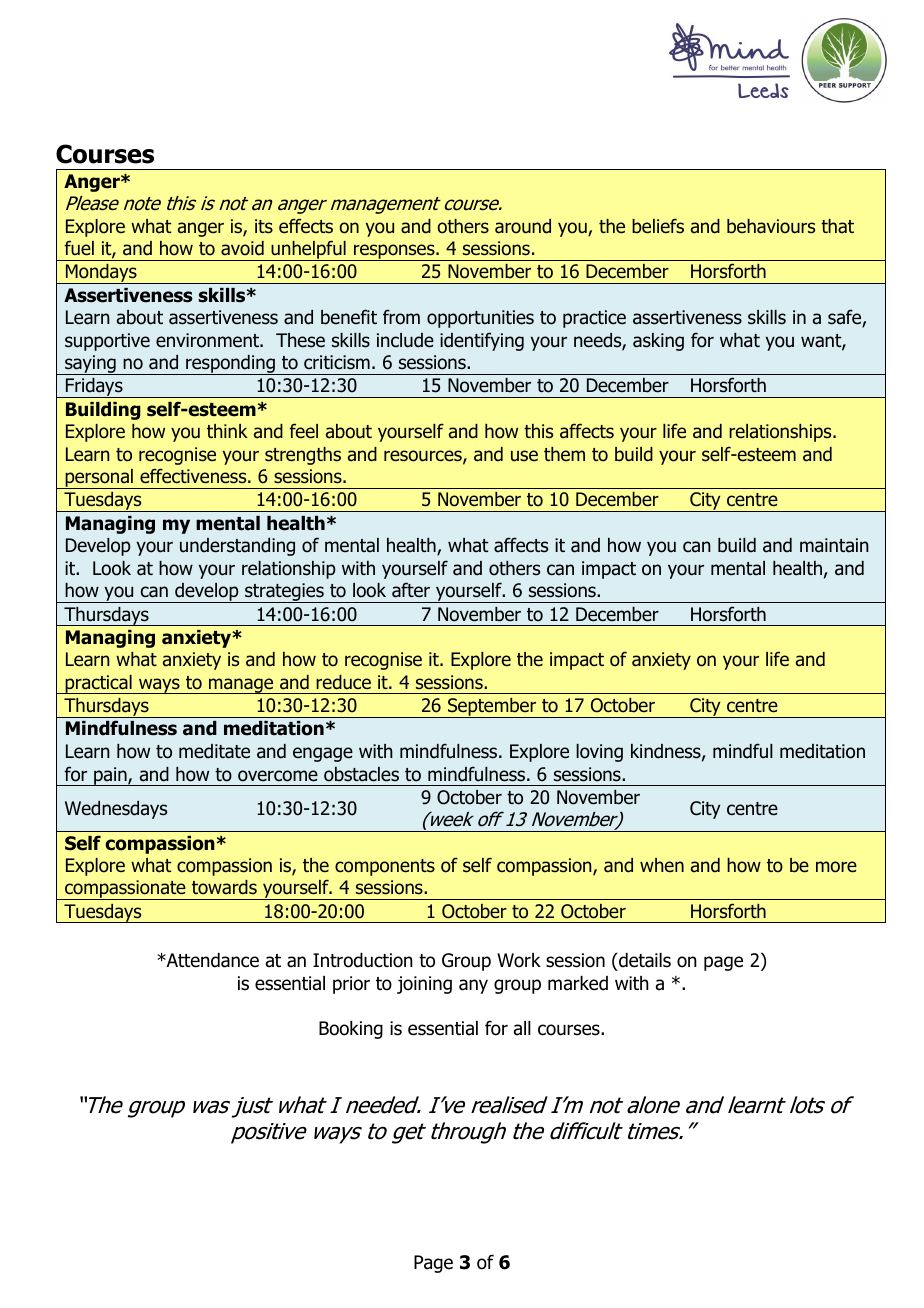  What do you see at coordinates (385, 867) in the document?
I see `components` at bounding box center [385, 867].
